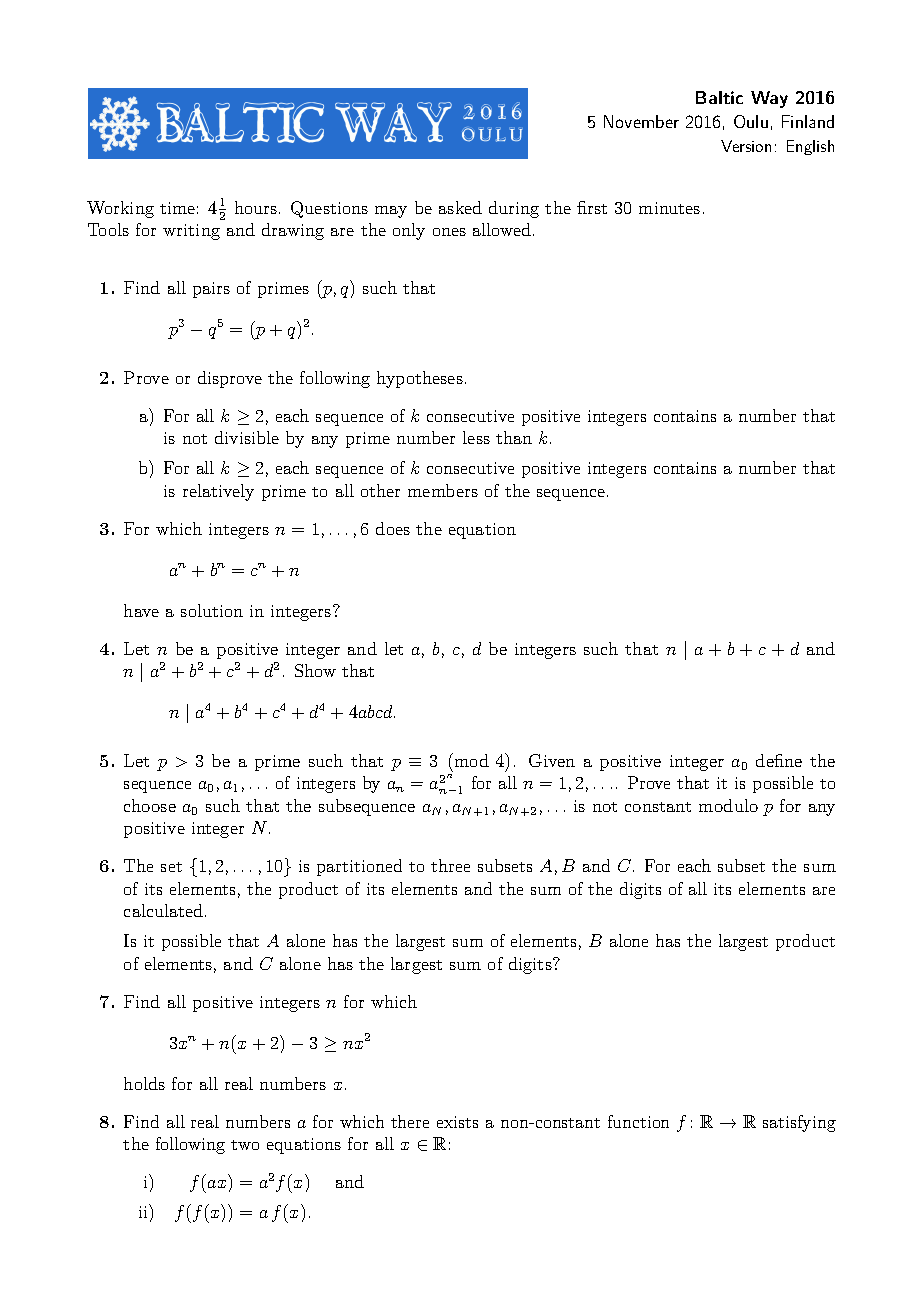 Image resolution: width=924 pixels, height=1308 pixels. I want to click on Oulu, so click(751, 121).
